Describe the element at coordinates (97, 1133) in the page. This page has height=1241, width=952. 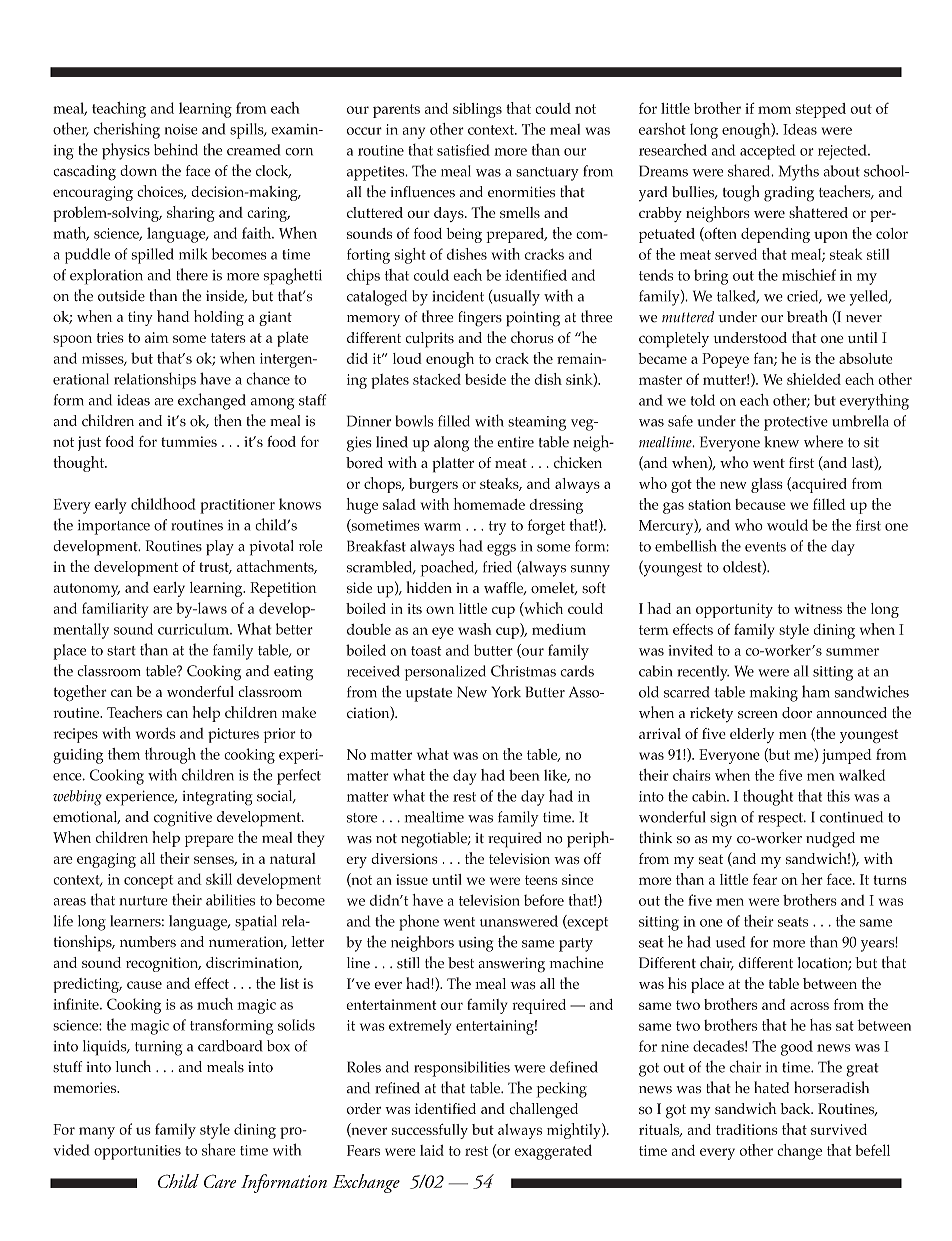
I see `many` at that location.
